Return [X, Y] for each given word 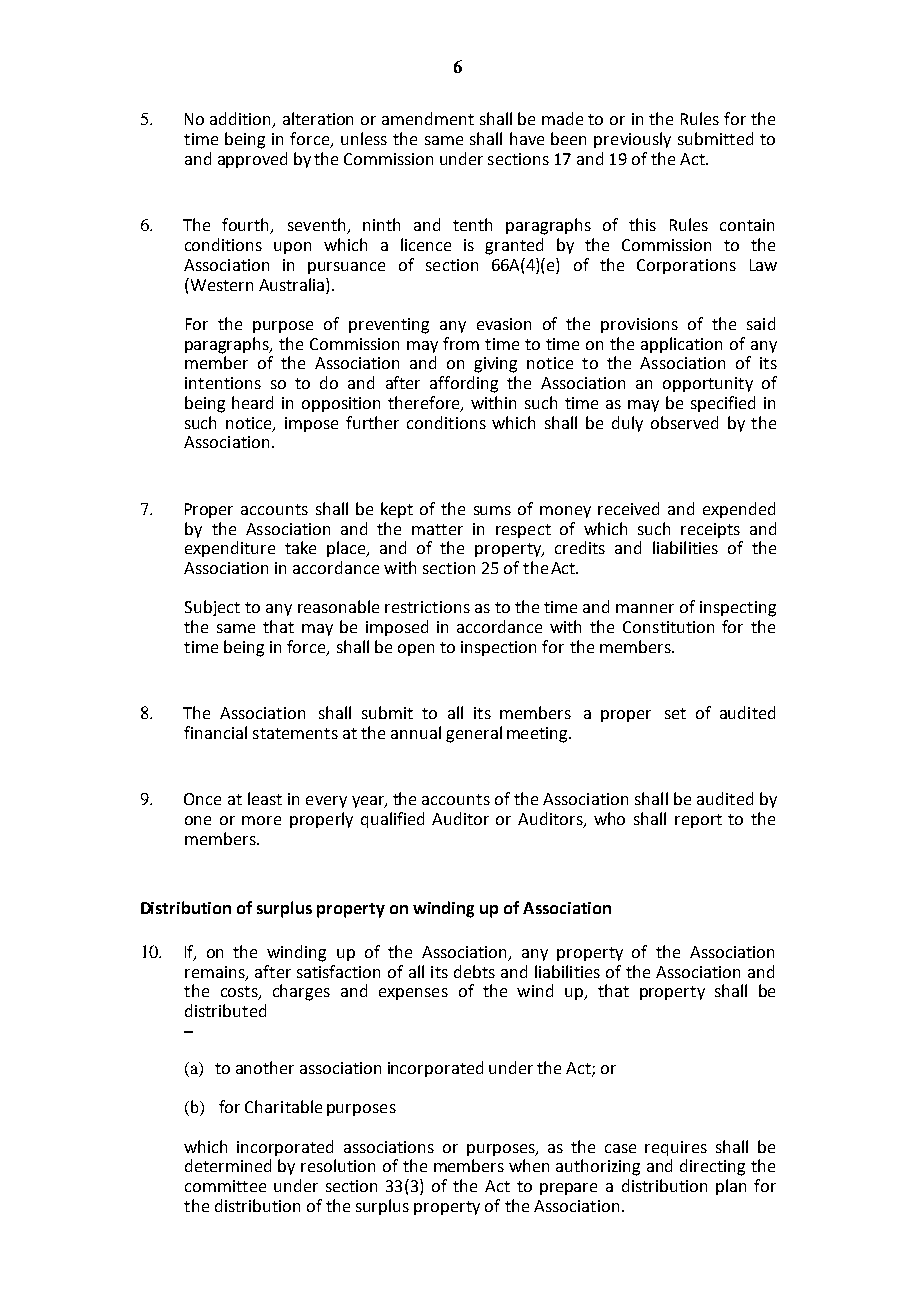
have [527, 138]
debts [474, 971]
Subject [212, 608]
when [529, 1165]
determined [228, 1165]
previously [632, 140]
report [698, 821]
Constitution [668, 627]
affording [464, 384]
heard [252, 402]
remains [216, 973]
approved [252, 160]
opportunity [708, 384]
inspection [498, 648]
